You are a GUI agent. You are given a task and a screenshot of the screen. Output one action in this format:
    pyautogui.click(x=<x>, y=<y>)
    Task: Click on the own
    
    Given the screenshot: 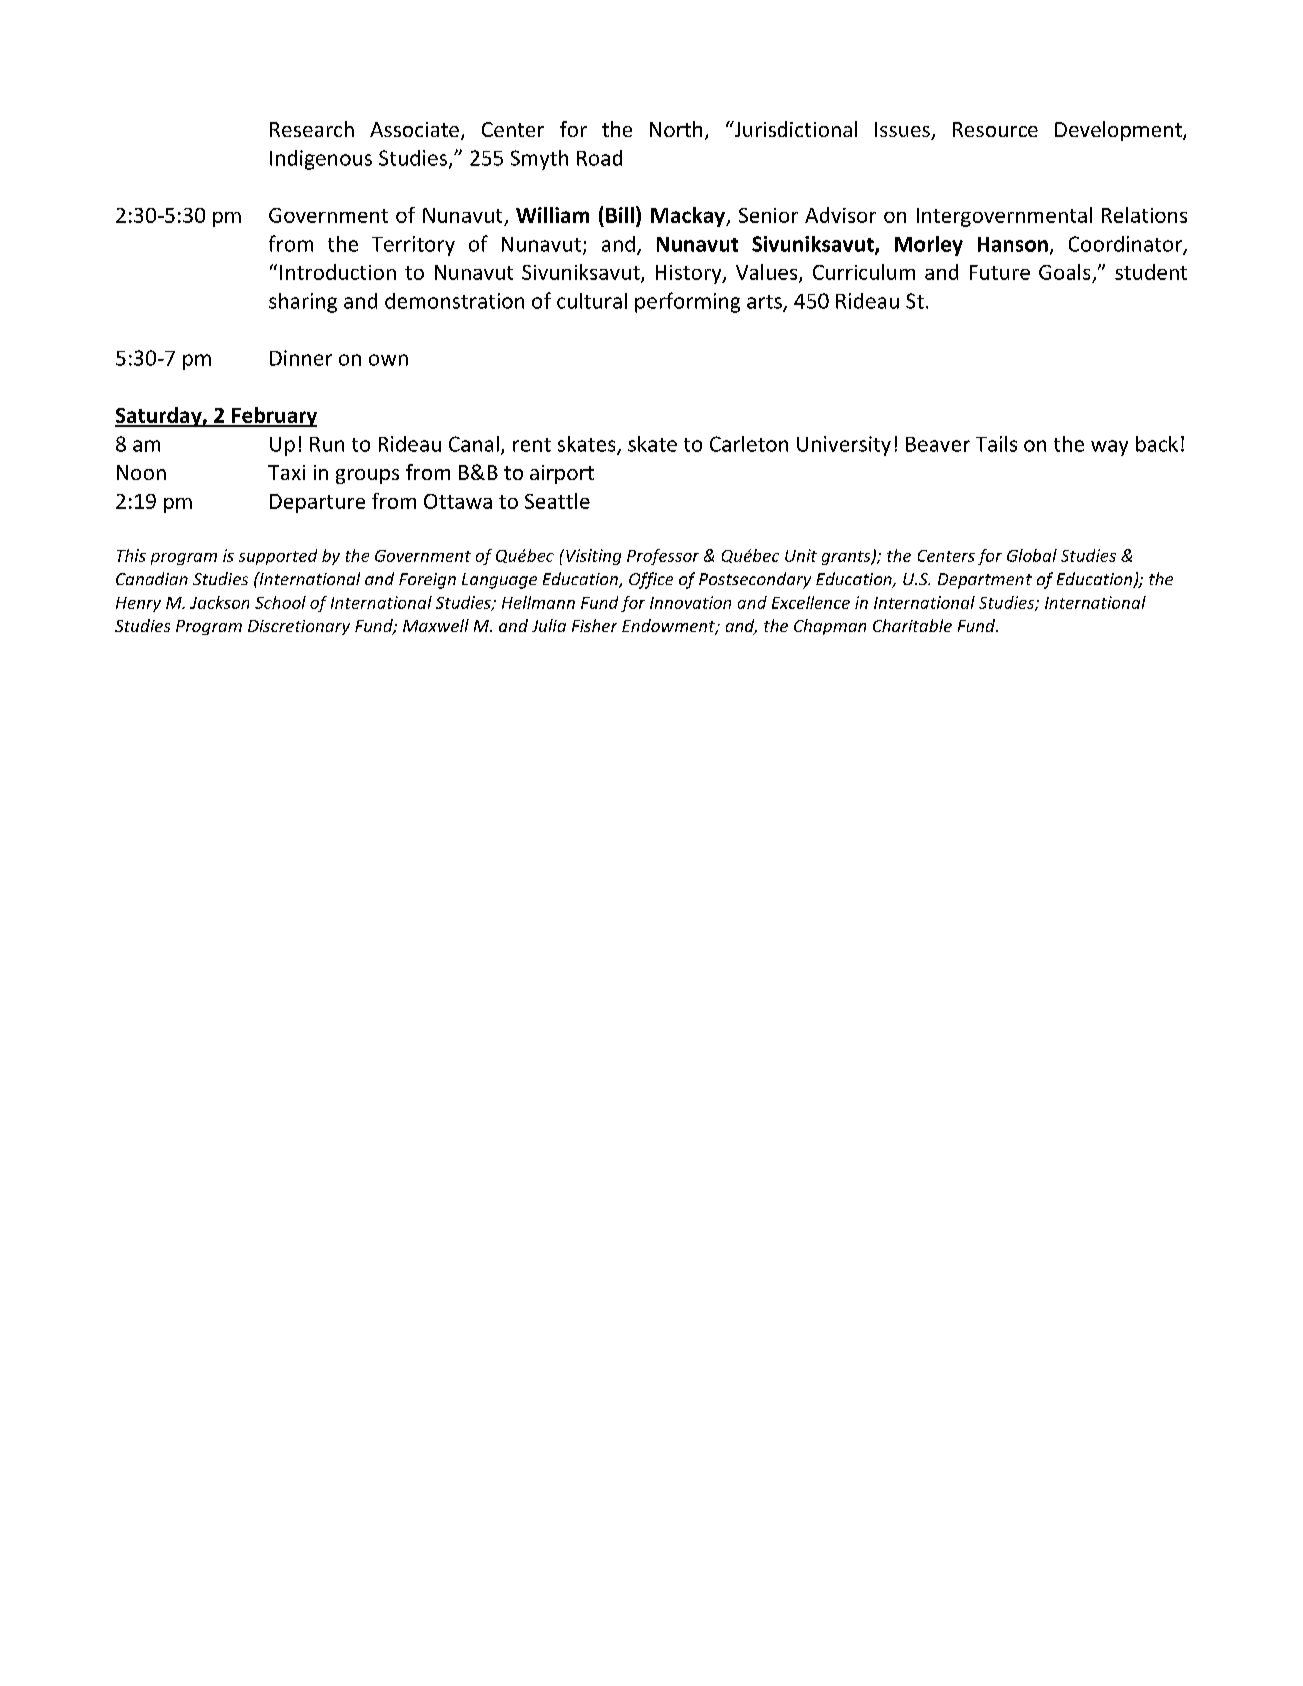 What is the action you would take?
    pyautogui.click(x=388, y=360)
